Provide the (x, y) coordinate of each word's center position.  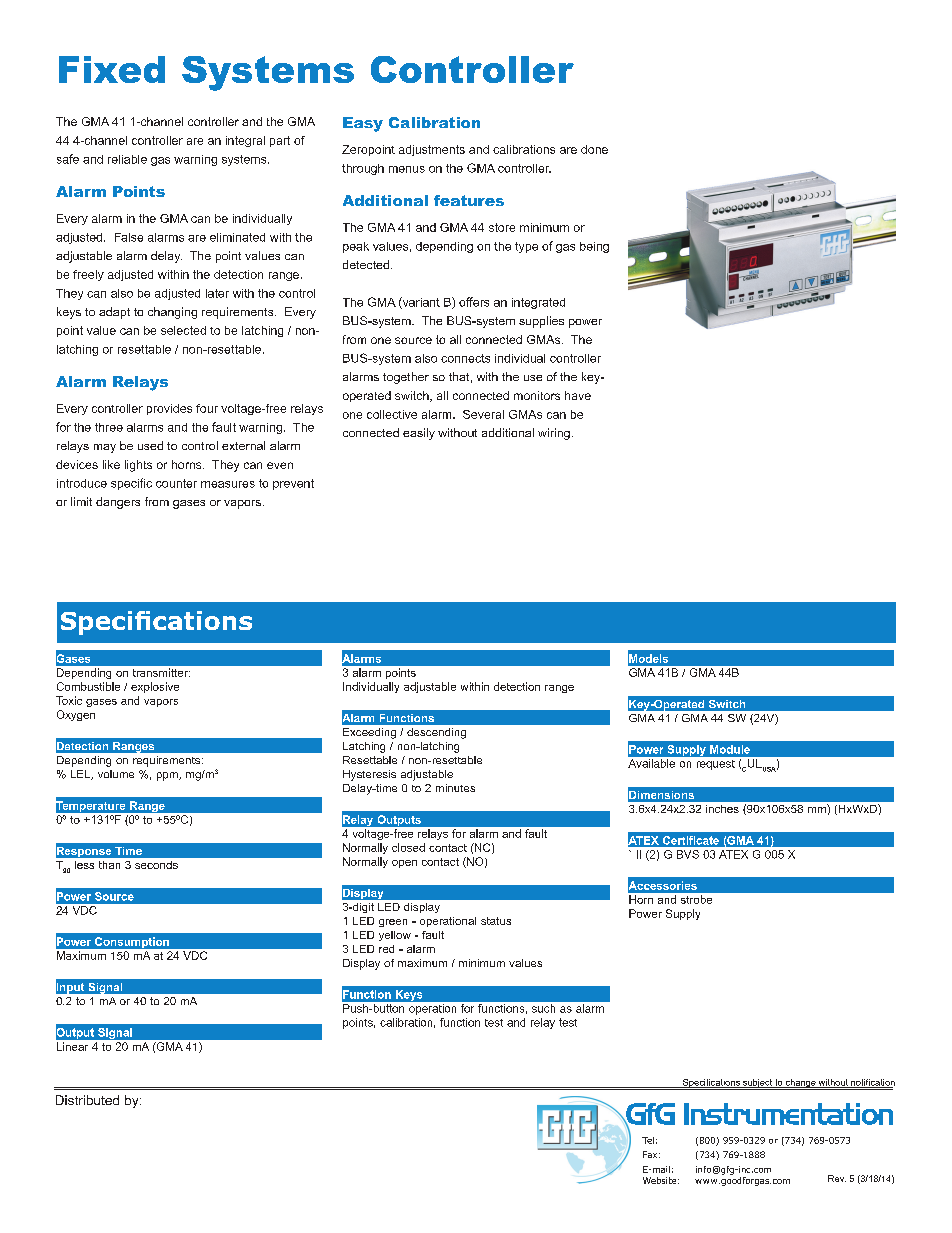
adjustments (432, 150)
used (150, 445)
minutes (455, 788)
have (578, 395)
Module (730, 749)
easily (419, 434)
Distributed (87, 1100)
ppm (168, 776)
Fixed (112, 69)
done (594, 149)
